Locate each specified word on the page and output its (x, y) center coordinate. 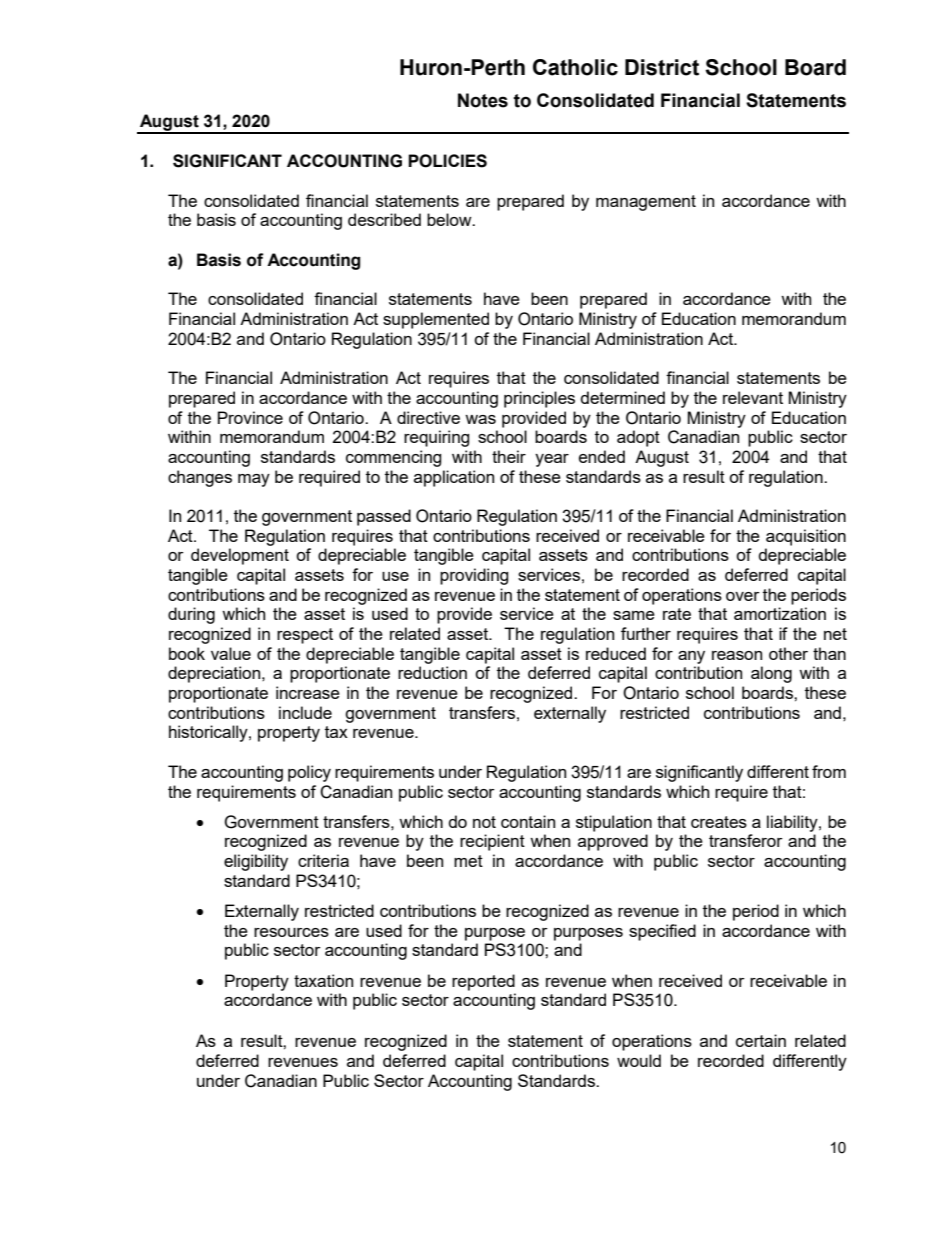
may (254, 480)
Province (250, 417)
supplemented (436, 320)
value (231, 653)
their (509, 456)
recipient (492, 842)
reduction (432, 672)
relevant (753, 397)
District (662, 67)
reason (737, 655)
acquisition (806, 537)
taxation (323, 980)
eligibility (256, 862)
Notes (483, 100)
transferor (746, 840)
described (384, 219)
